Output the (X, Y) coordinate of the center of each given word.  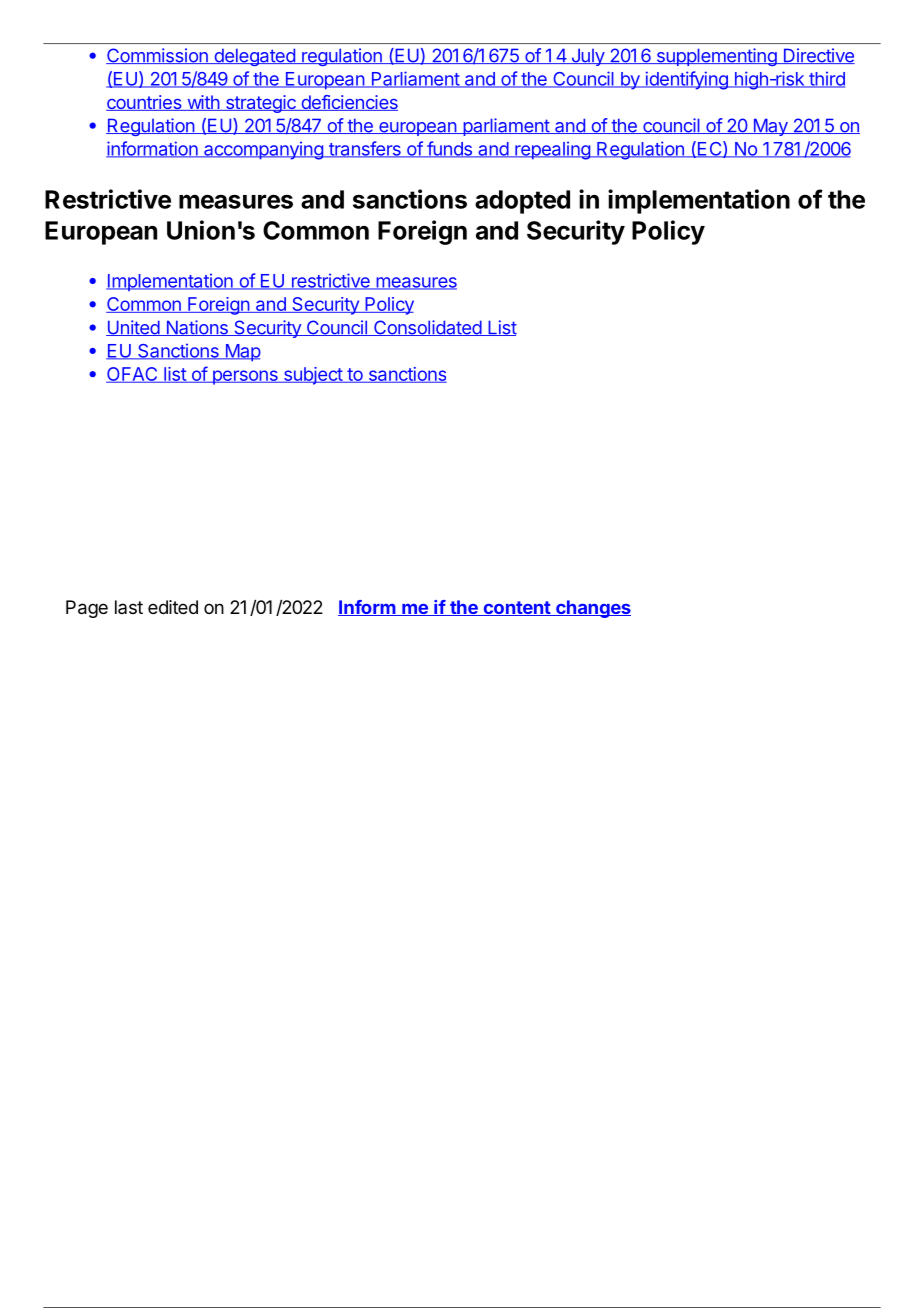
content (516, 608)
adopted (522, 202)
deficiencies (348, 103)
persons (245, 377)
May (770, 127)
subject (312, 376)
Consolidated (427, 328)
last (129, 607)
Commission (158, 56)
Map (242, 353)
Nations (197, 328)
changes (592, 609)
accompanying (263, 150)
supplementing (716, 57)
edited (173, 607)
